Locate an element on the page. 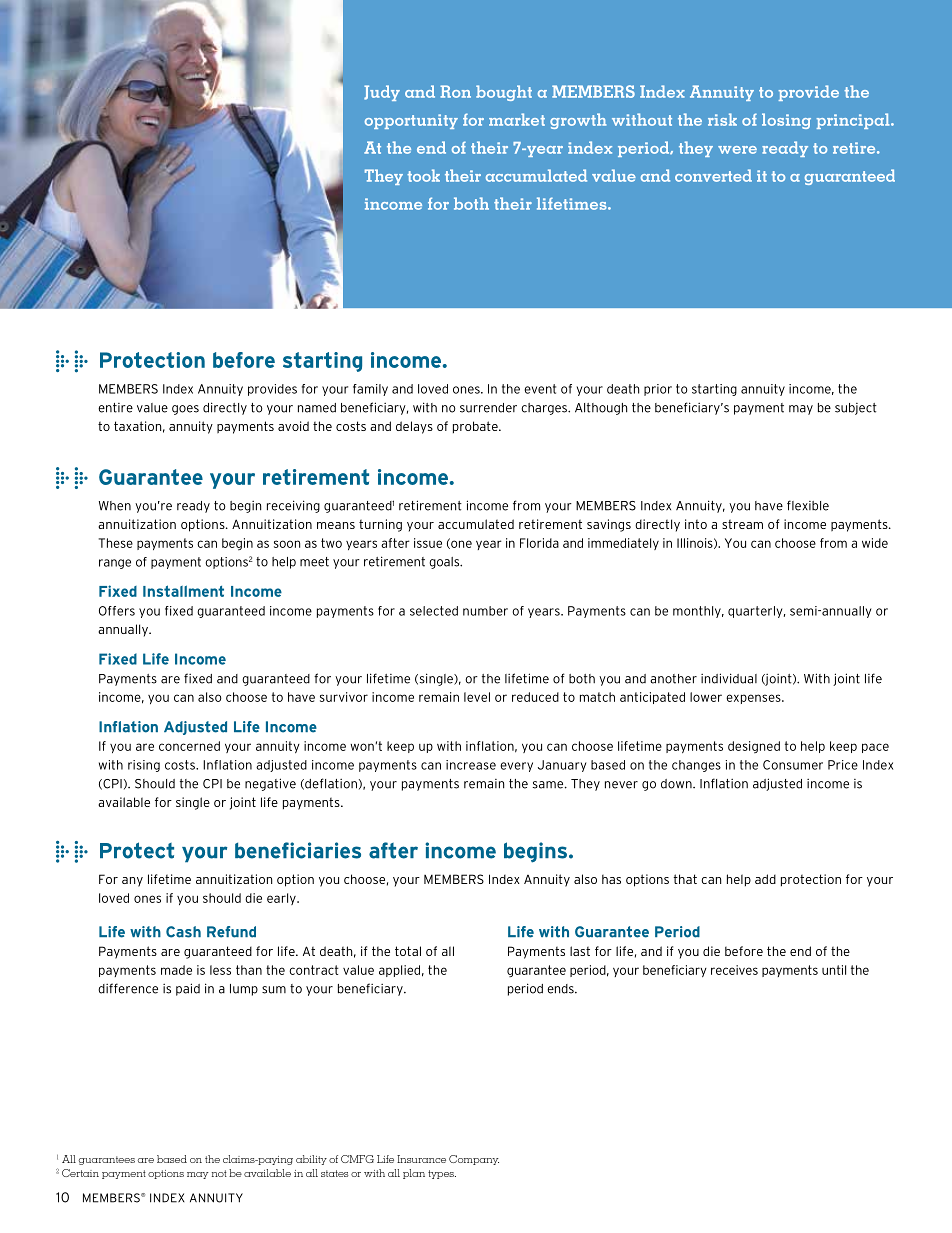  market is located at coordinates (517, 119).
